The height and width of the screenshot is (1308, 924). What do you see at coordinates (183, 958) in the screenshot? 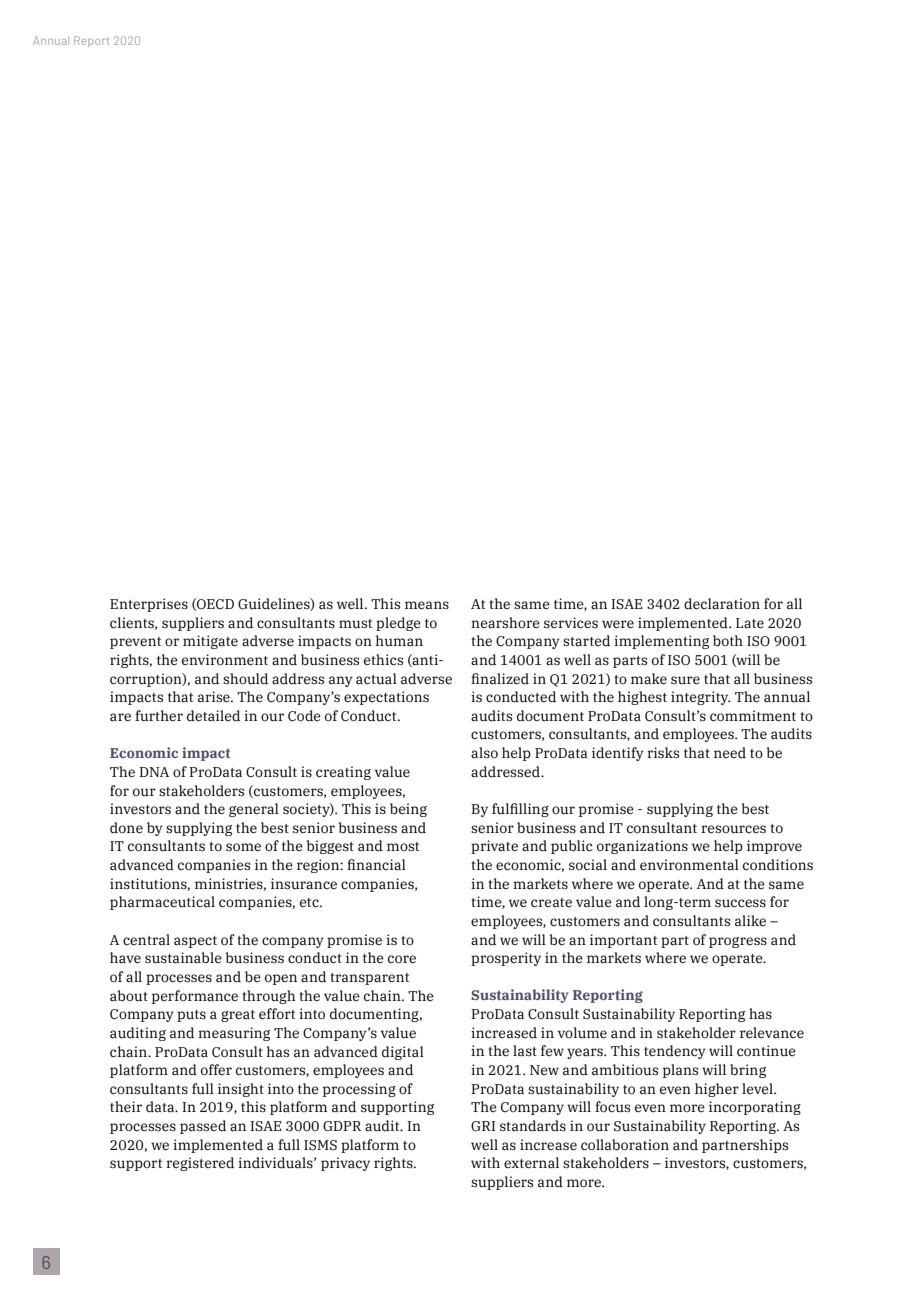
I see `sustainable` at bounding box center [183, 958].
